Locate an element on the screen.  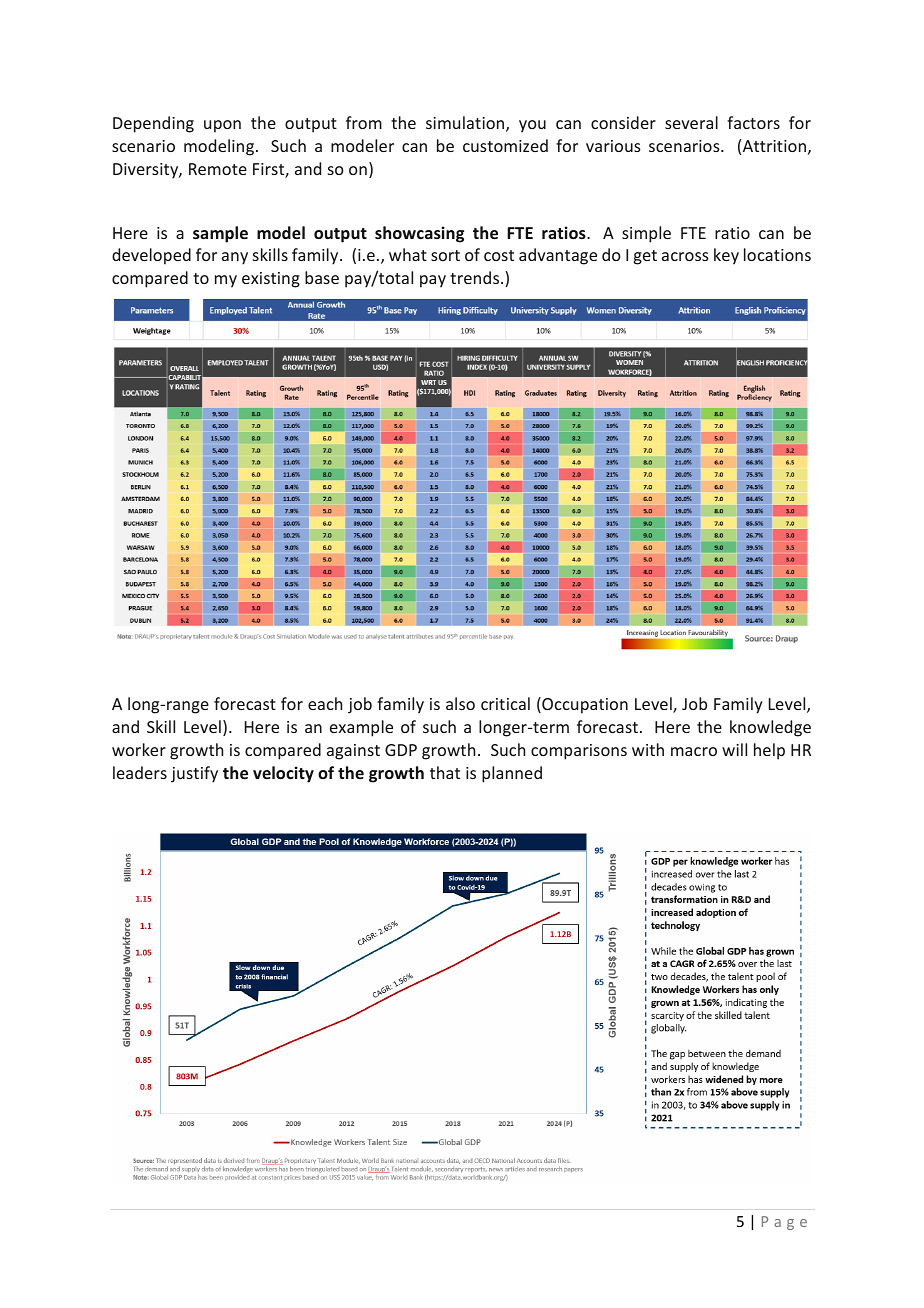
across is located at coordinates (685, 256).
